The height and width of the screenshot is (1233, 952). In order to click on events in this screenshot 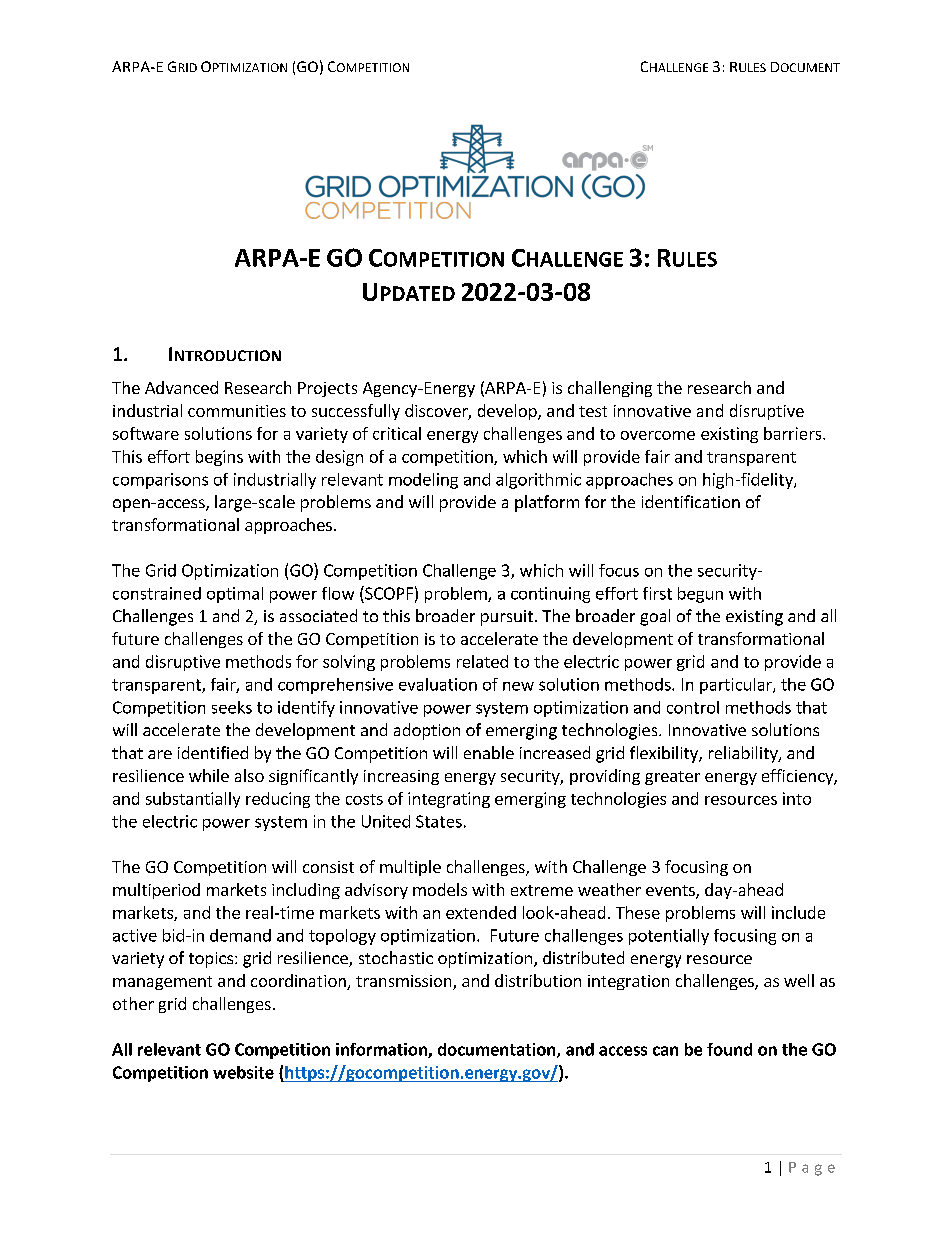, I will do `click(671, 892)`.
